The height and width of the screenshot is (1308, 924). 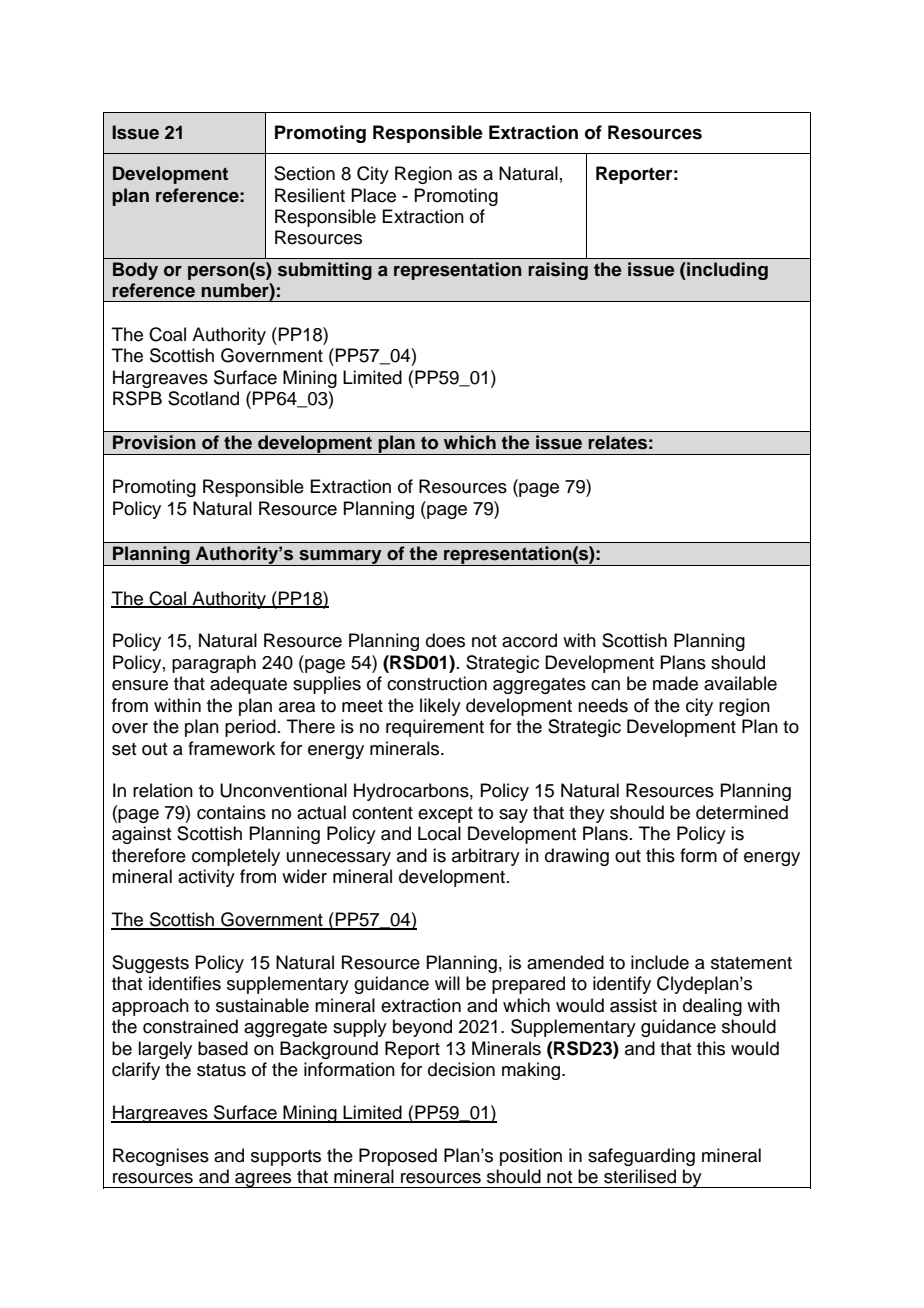 I want to click on paragraph, so click(x=214, y=664).
